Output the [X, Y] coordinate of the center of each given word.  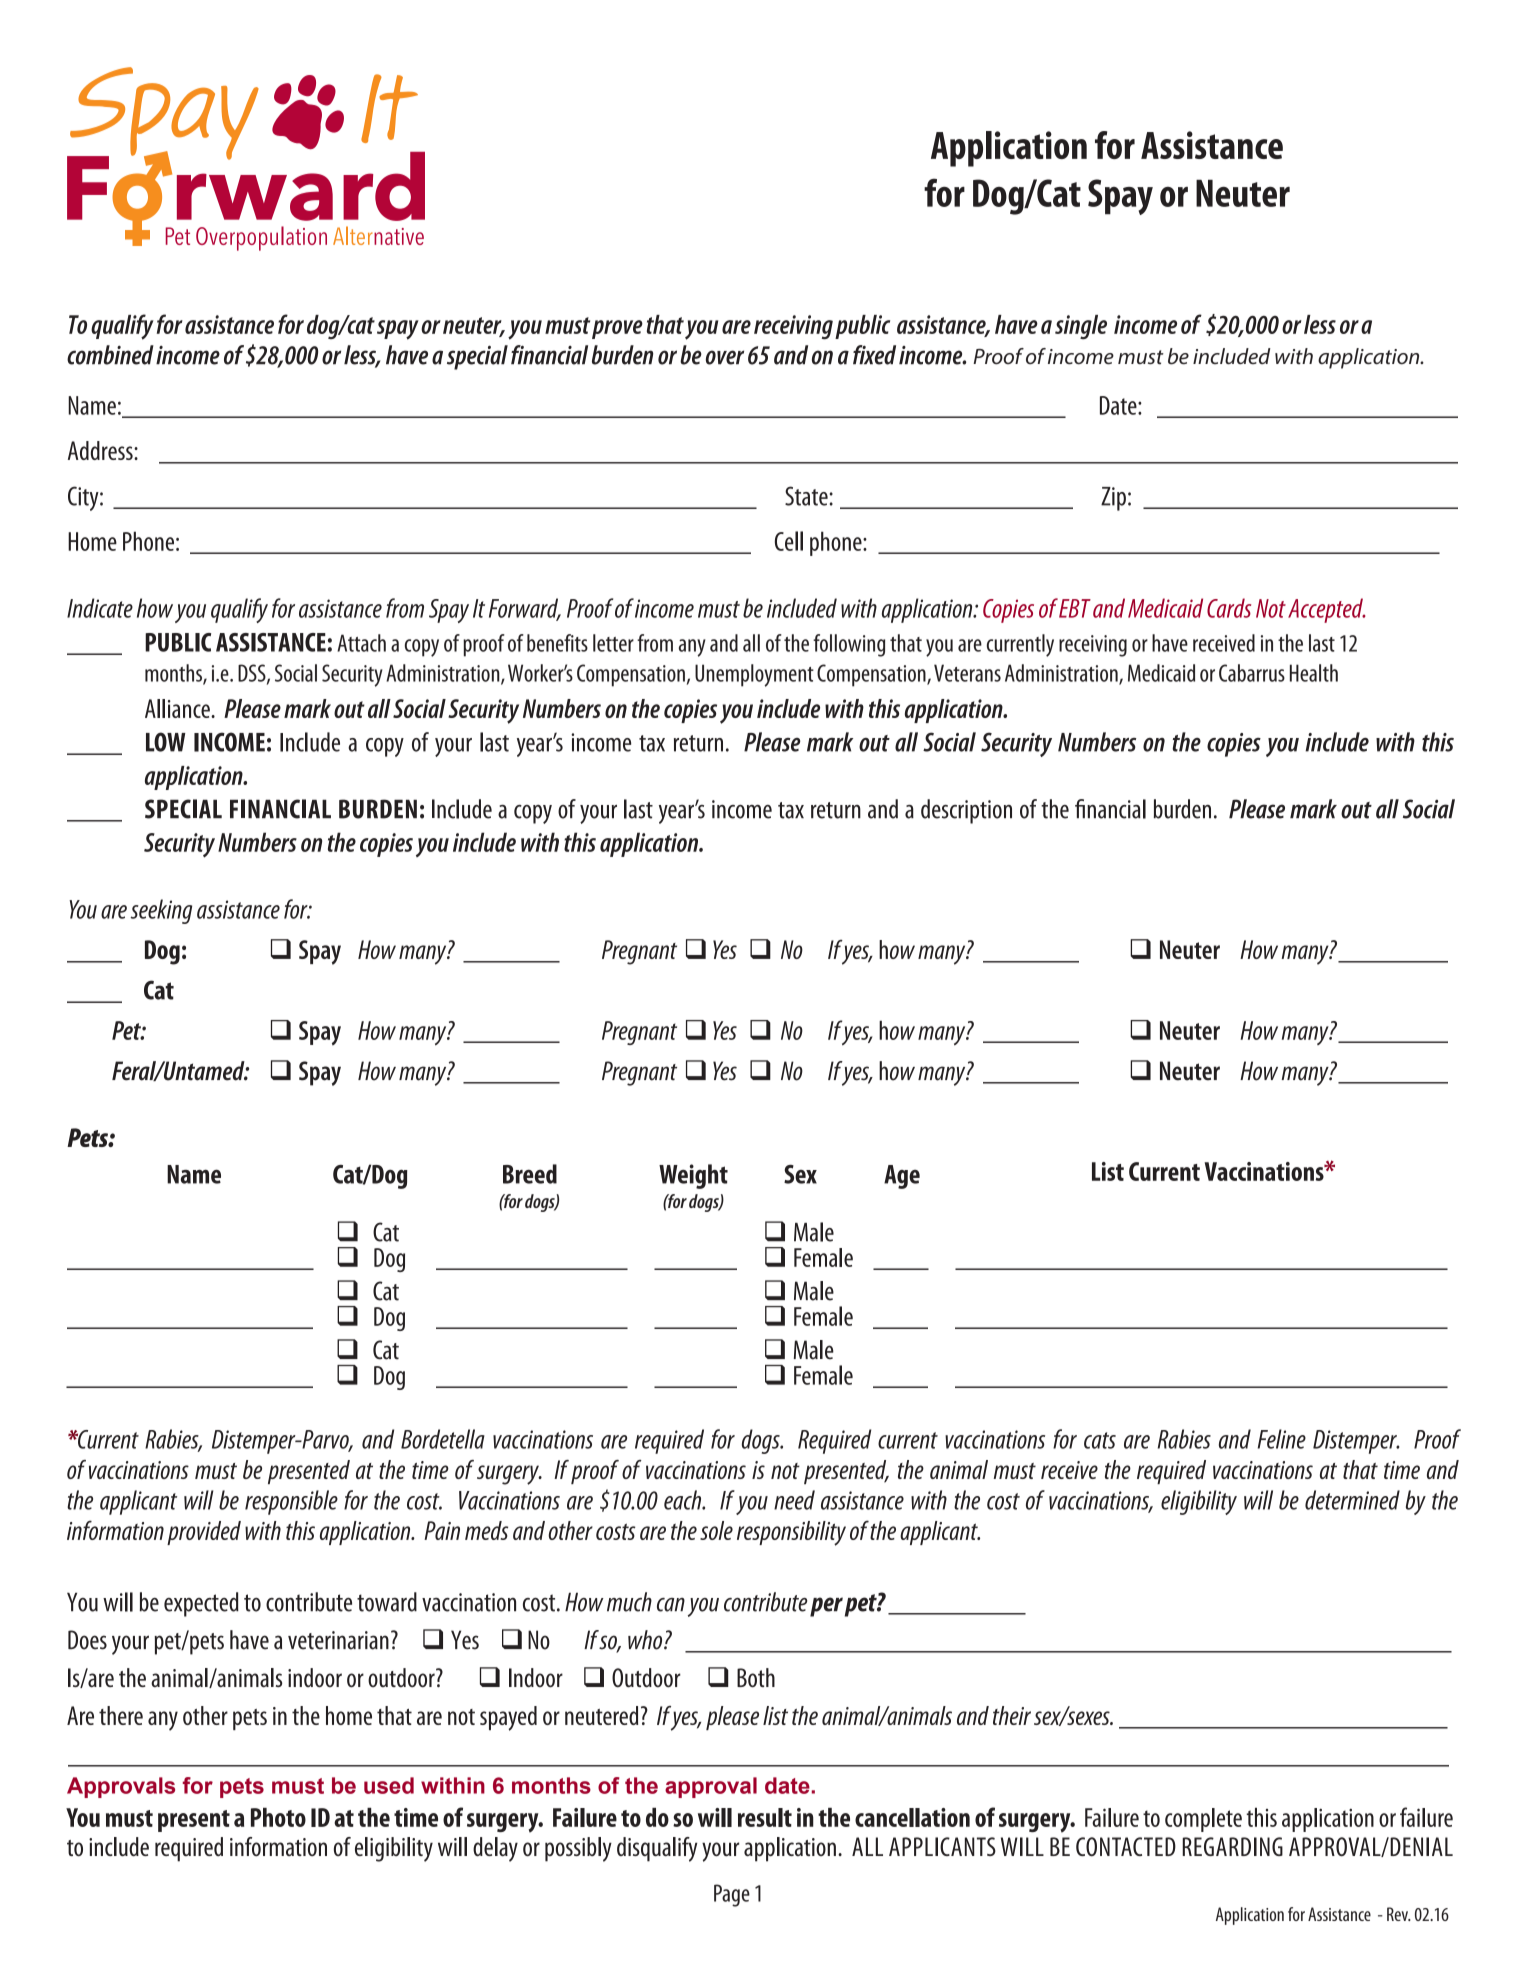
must [298, 1786]
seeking [161, 911]
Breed [530, 1174]
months [551, 1785]
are [114, 912]
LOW [166, 742]
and [883, 809]
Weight [693, 1176]
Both [756, 1678]
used [389, 1785]
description [966, 811]
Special [183, 809]
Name [194, 1174]
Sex [800, 1174]
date [787, 1785]
